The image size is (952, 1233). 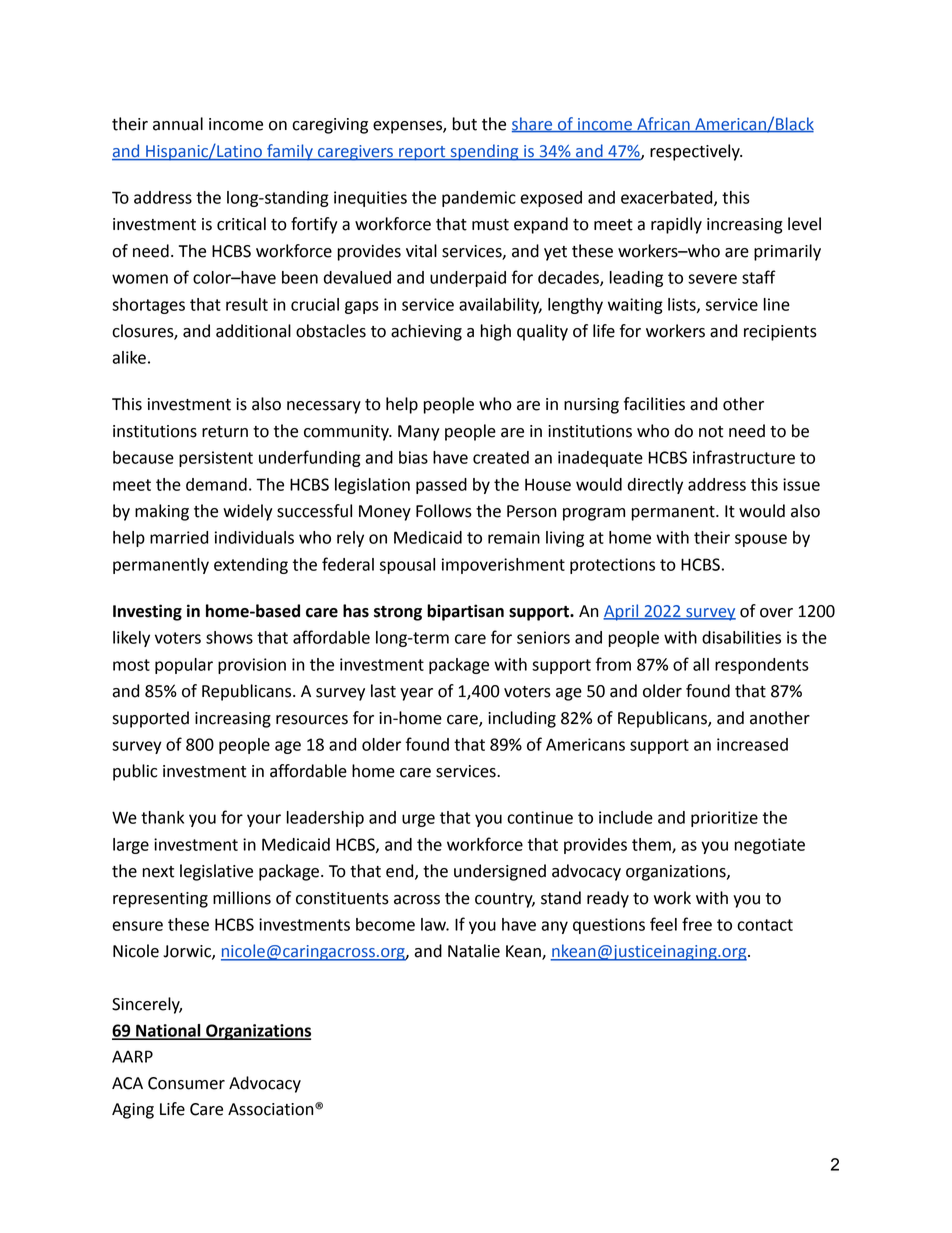 I want to click on spending, so click(x=484, y=152).
